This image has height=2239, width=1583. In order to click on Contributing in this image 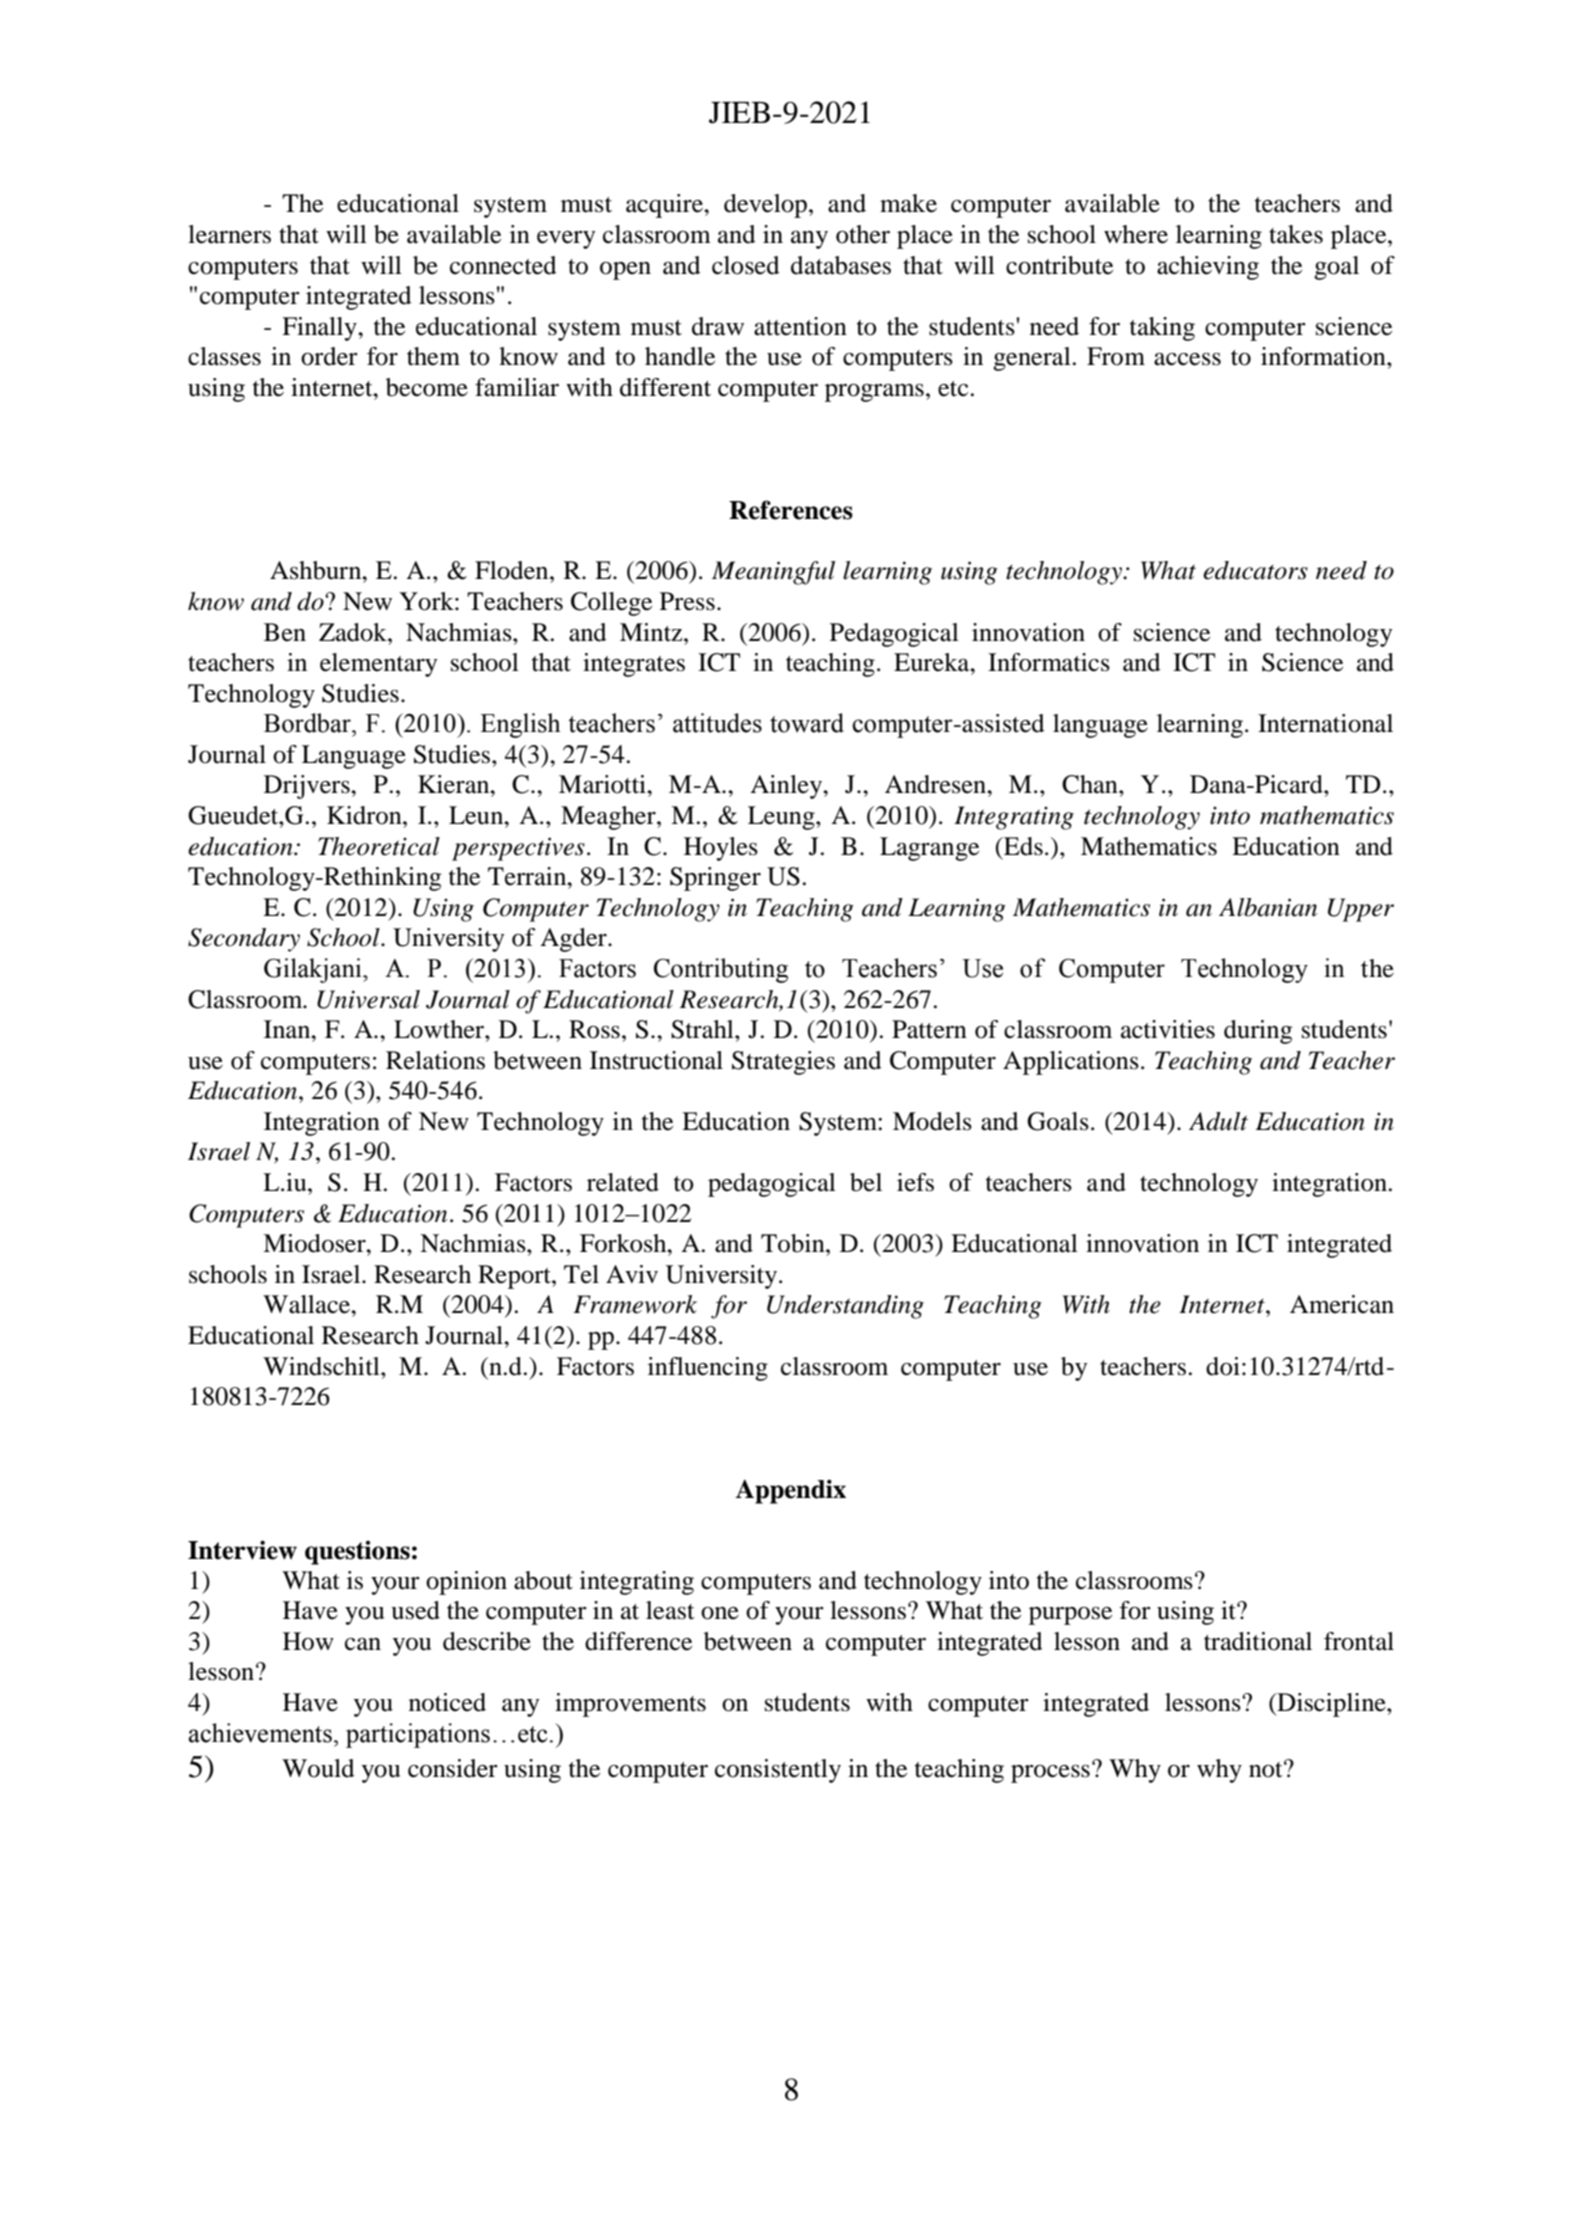, I will do `click(721, 970)`.
